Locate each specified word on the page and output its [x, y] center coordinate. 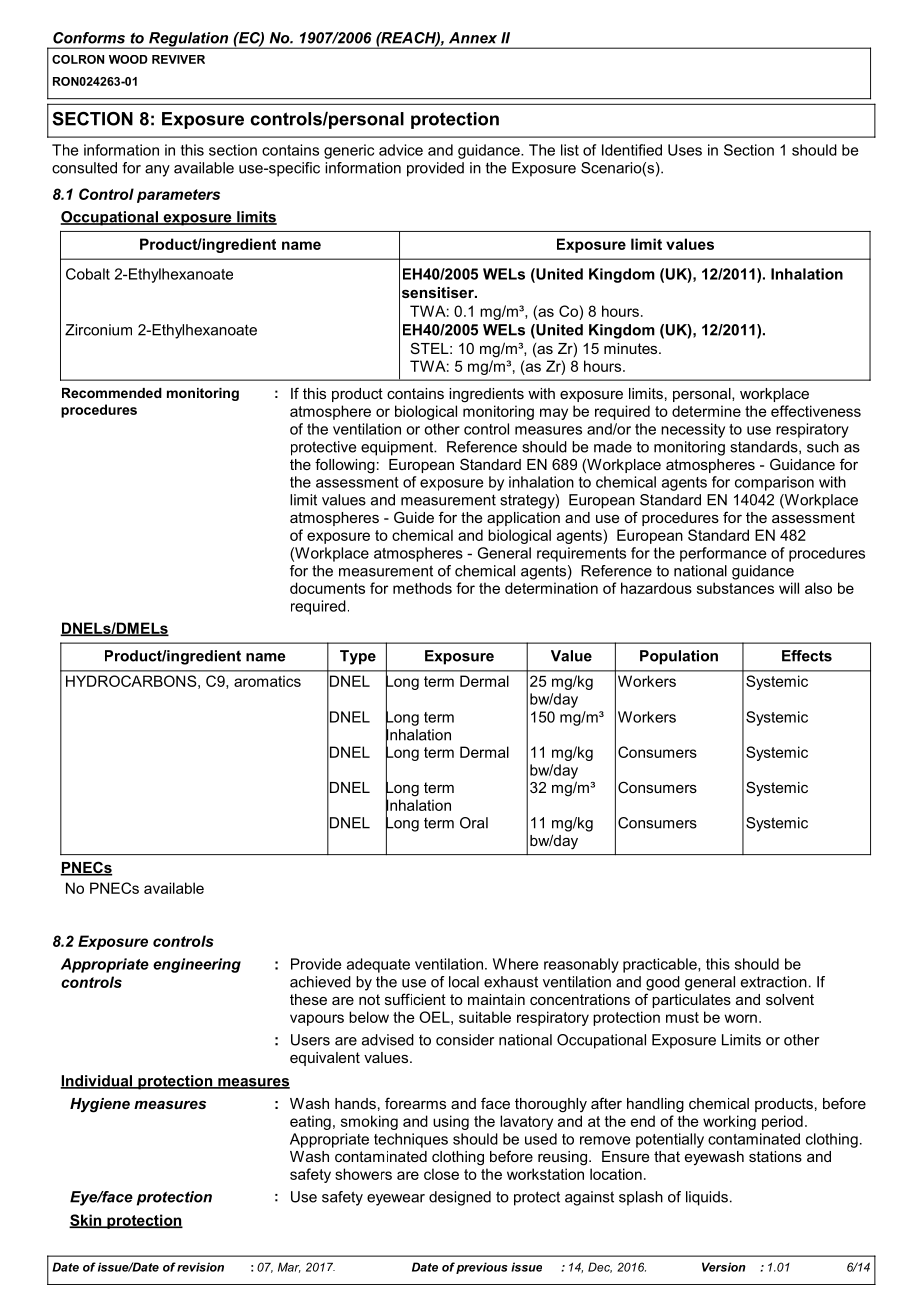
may [554, 414]
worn [740, 1018]
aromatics [267, 681]
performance [723, 554]
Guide [414, 517]
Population [679, 657]
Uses [685, 150]
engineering [197, 965]
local [464, 982]
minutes [632, 348]
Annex [473, 38]
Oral [474, 823]
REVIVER [178, 59]
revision [200, 1267]
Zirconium [98, 330]
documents [327, 588]
